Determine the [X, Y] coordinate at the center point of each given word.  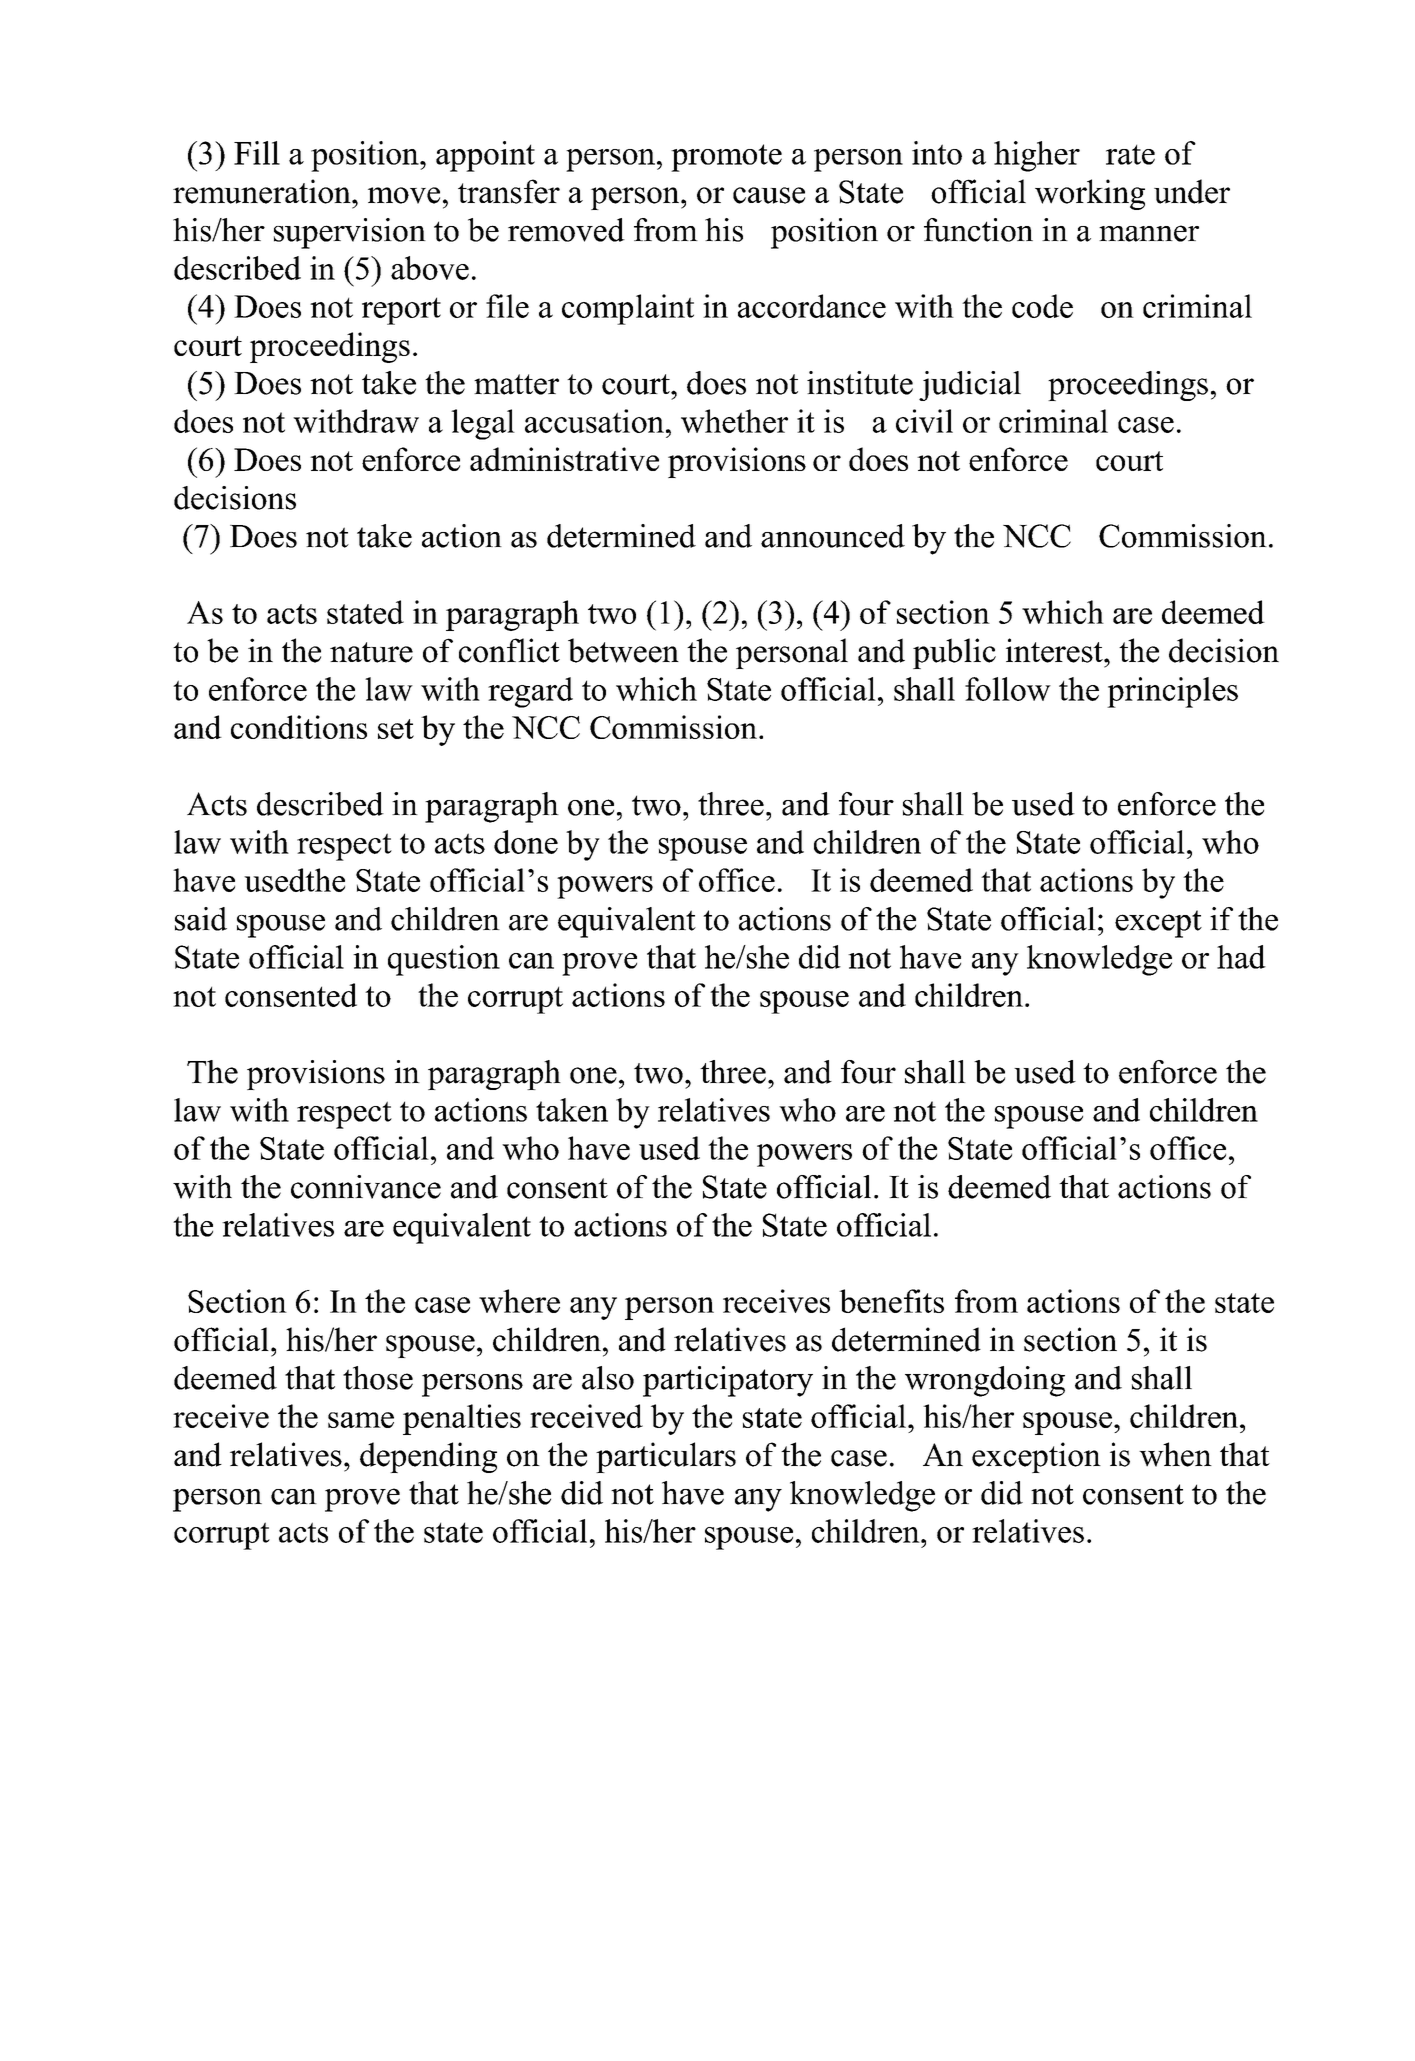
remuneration [263, 191]
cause [769, 195]
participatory [728, 1381]
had [1241, 957]
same [361, 1420]
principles [1172, 692]
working [1090, 194]
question [444, 960]
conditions [299, 727]
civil [924, 421]
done [526, 842]
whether [734, 421]
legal [483, 424]
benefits [891, 1301]
